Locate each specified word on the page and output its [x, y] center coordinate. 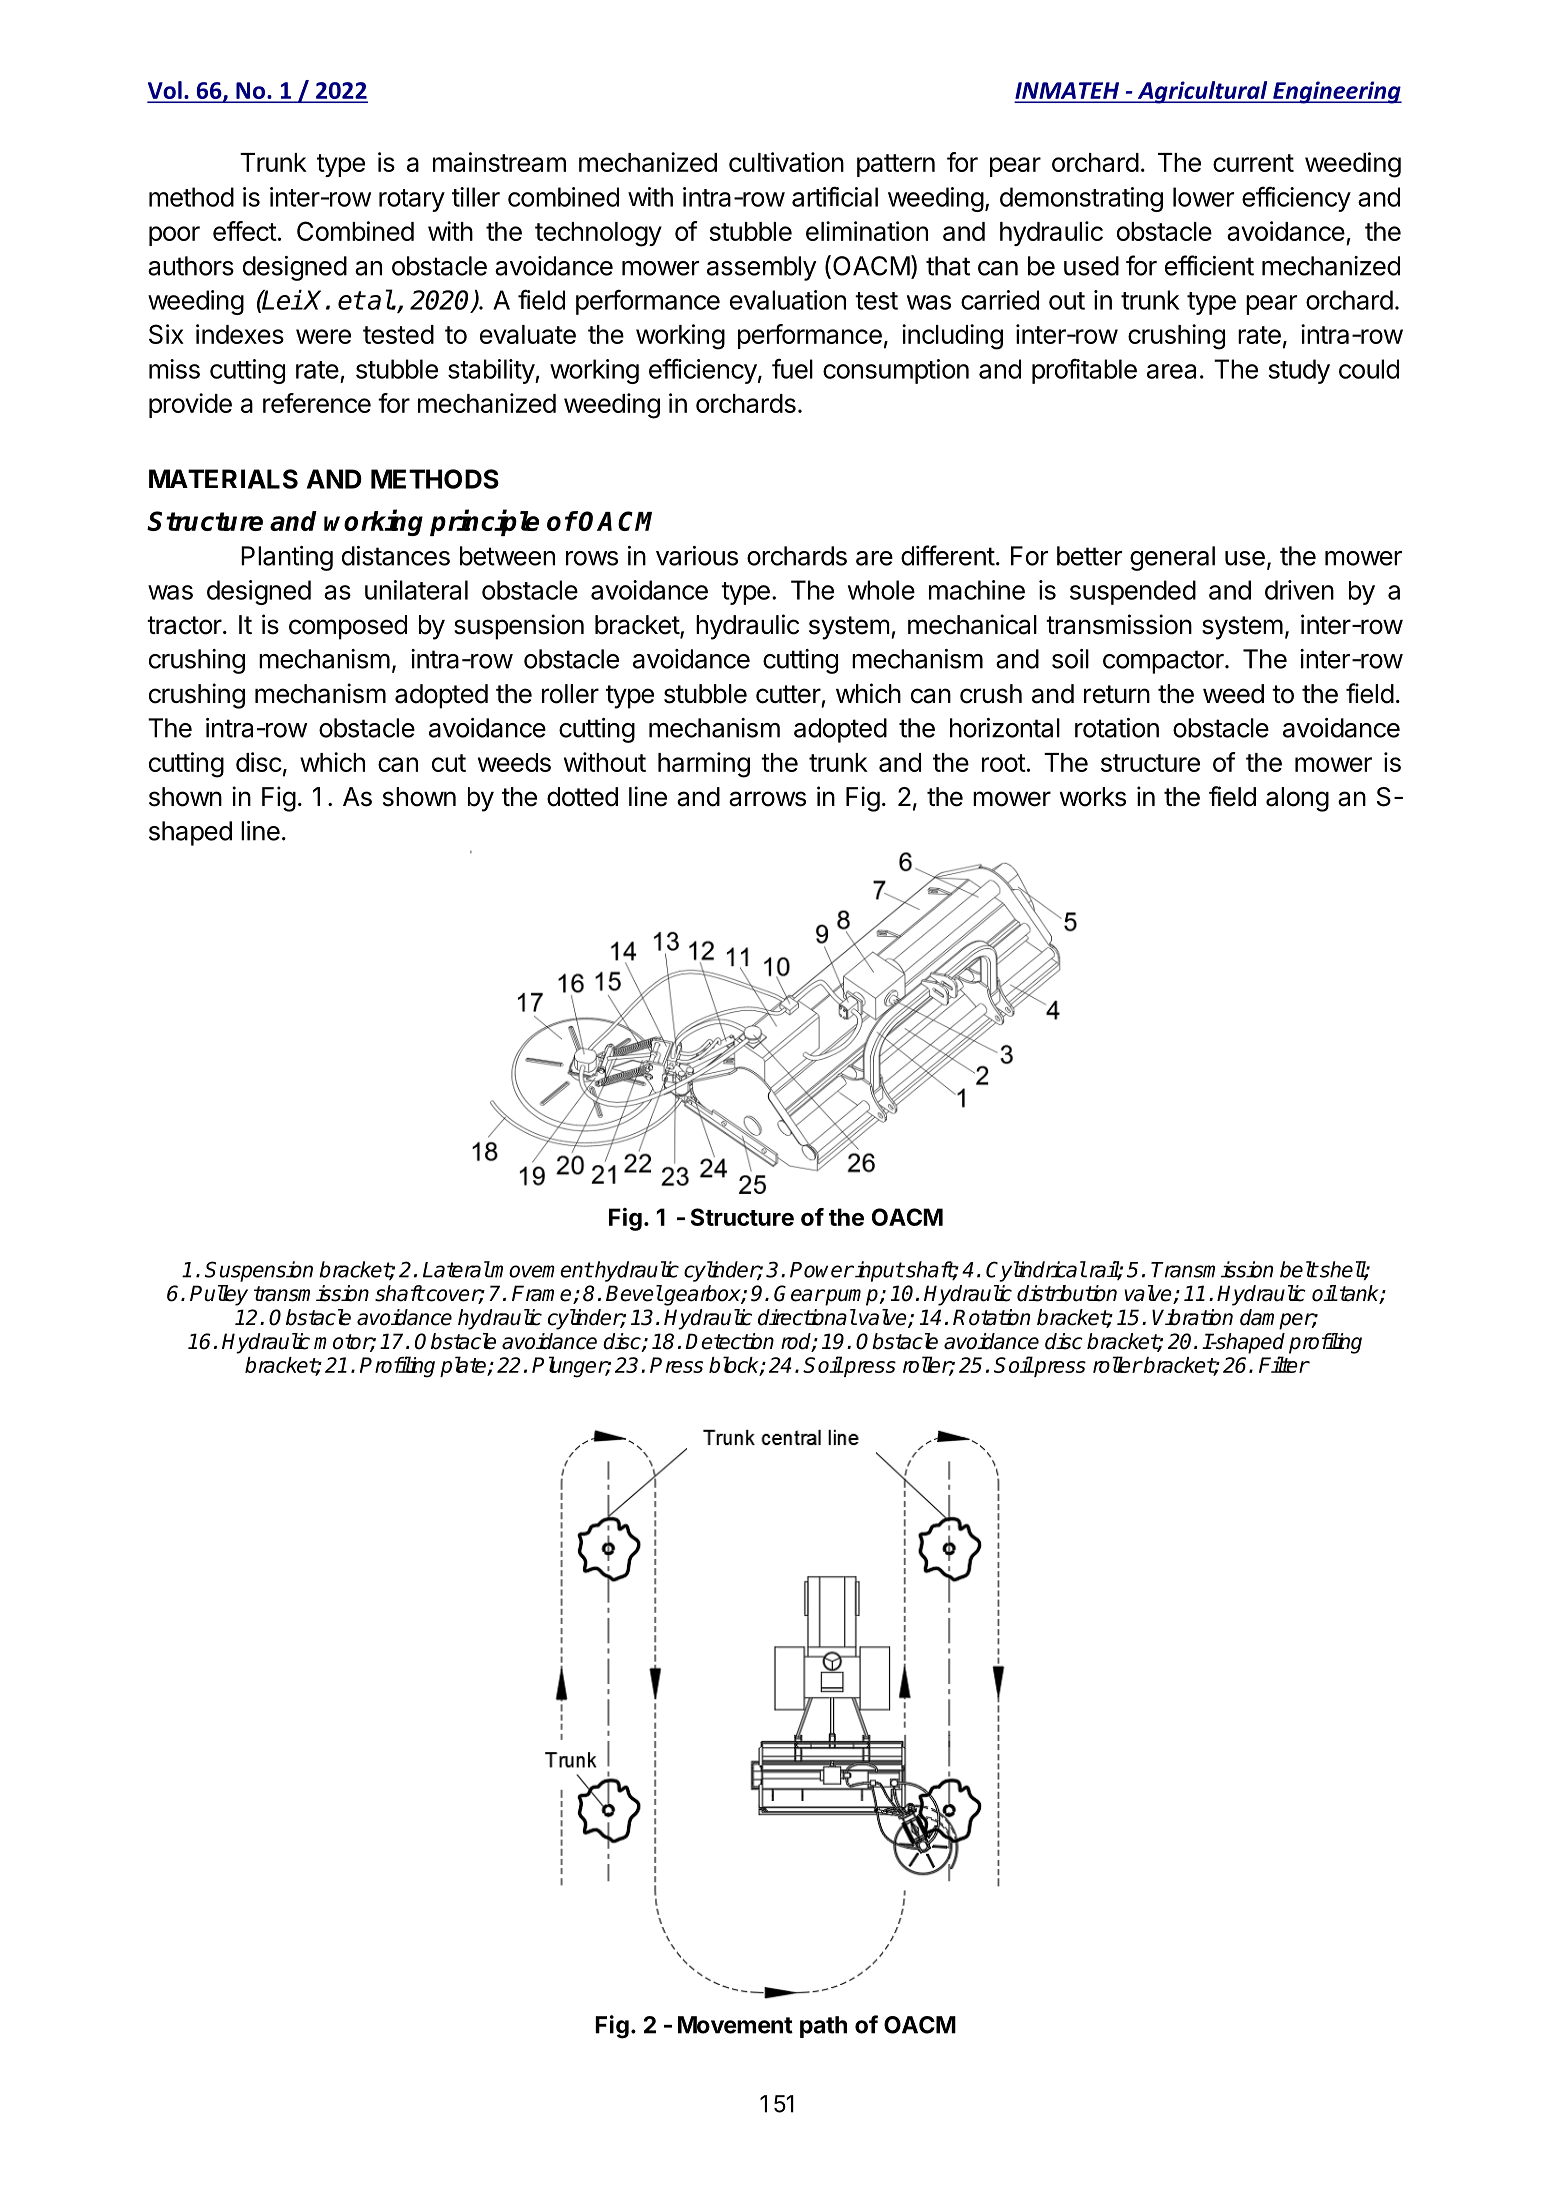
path [823, 2027]
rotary [412, 200]
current [1253, 163]
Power [822, 1270]
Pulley [219, 1295]
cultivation [786, 162]
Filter [1284, 1364]
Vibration [1192, 1317]
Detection [729, 1341]
